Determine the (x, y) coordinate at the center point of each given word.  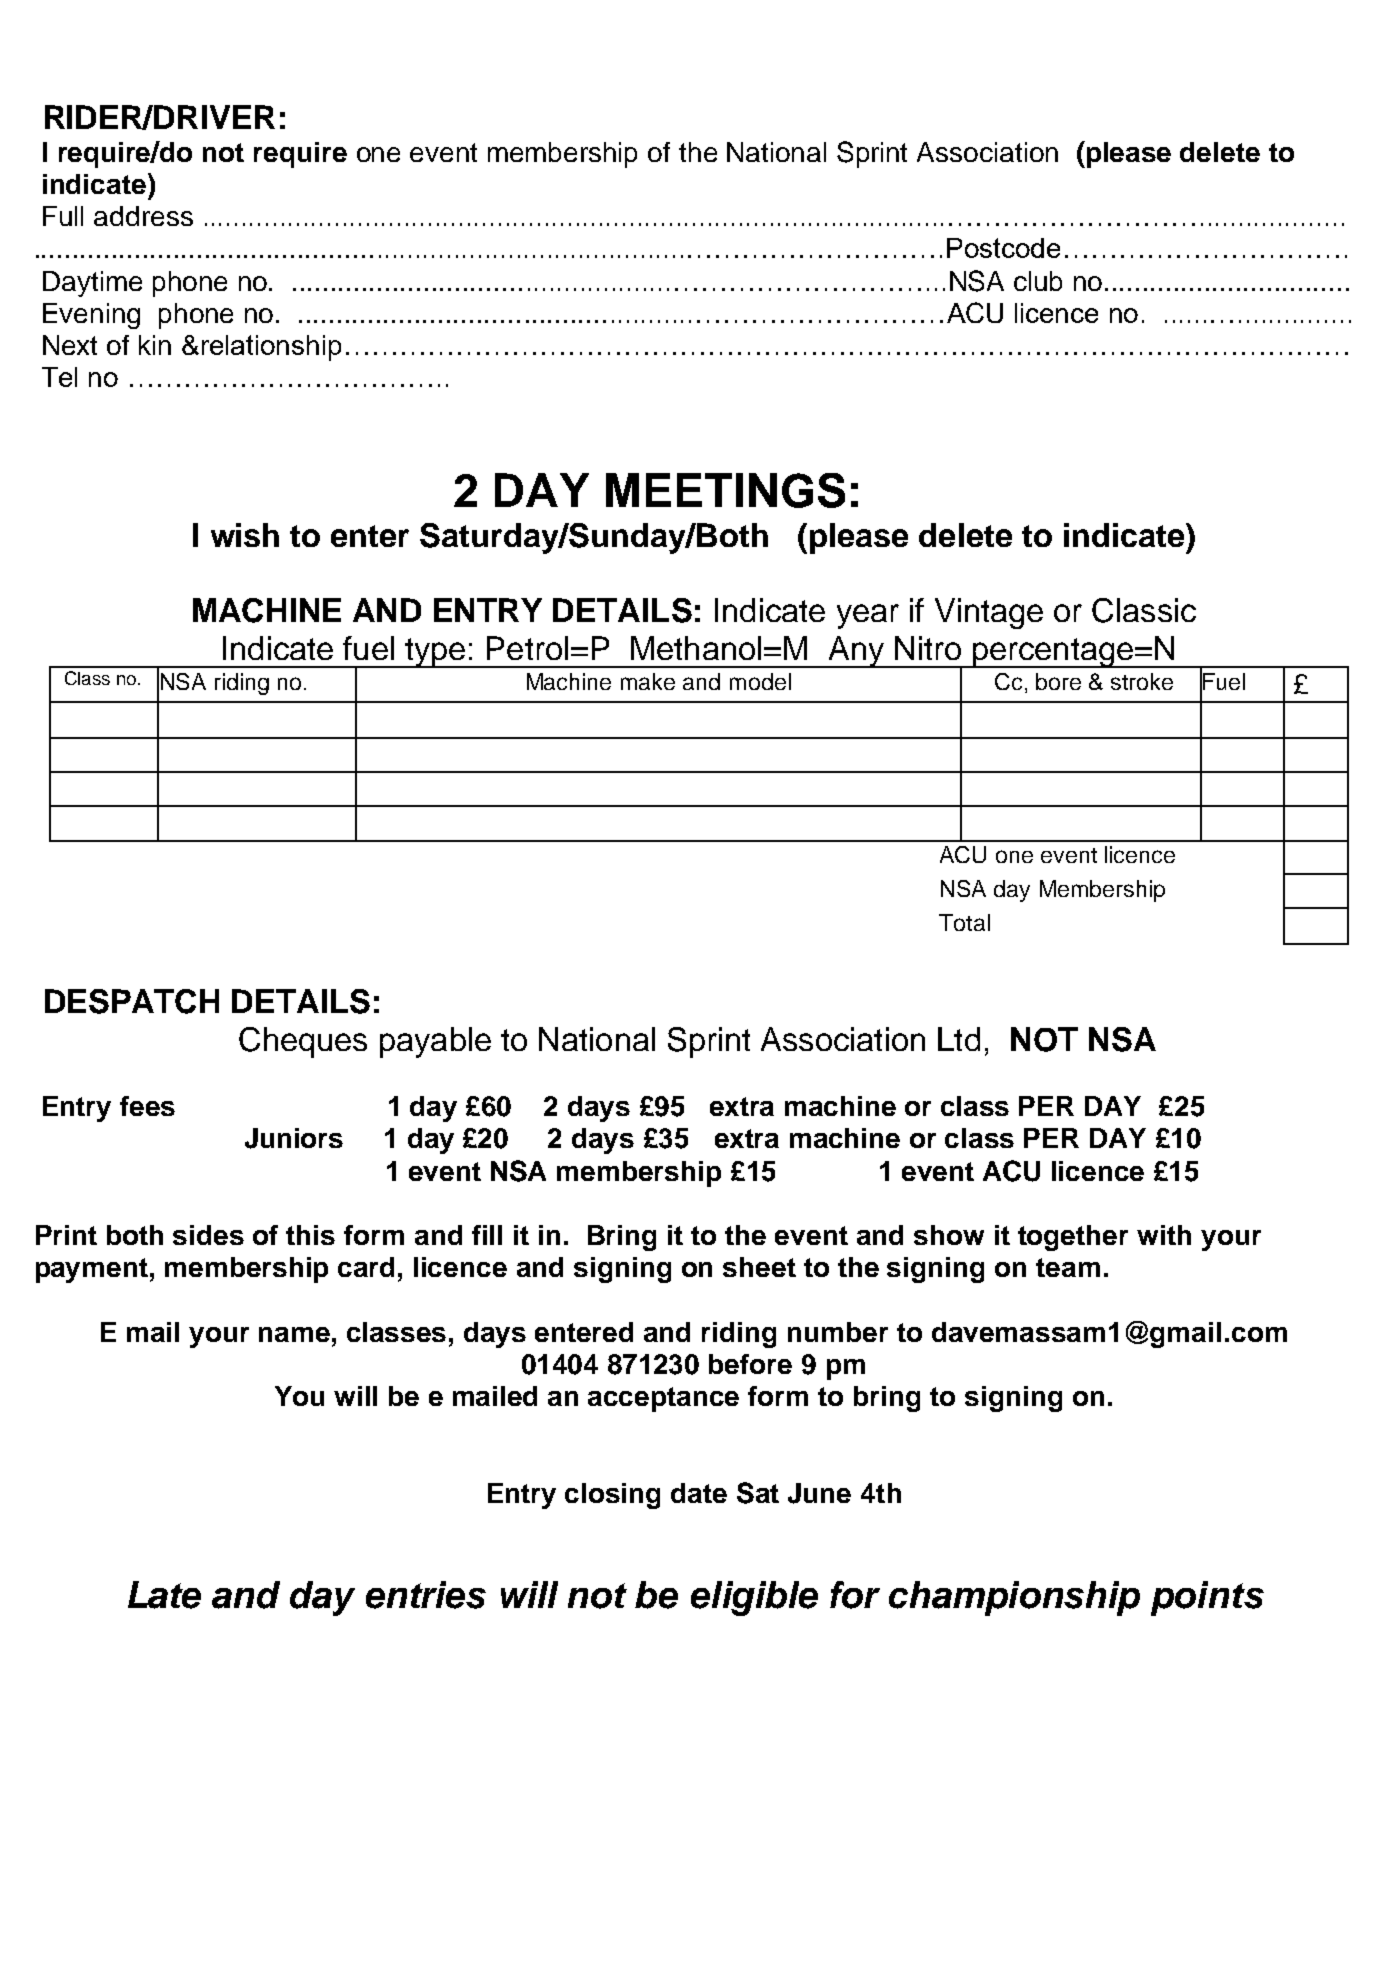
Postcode (1003, 248)
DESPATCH (132, 1001)
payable (435, 1042)
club (1038, 281)
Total (964, 922)
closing (612, 1496)
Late (164, 1595)
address (143, 216)
